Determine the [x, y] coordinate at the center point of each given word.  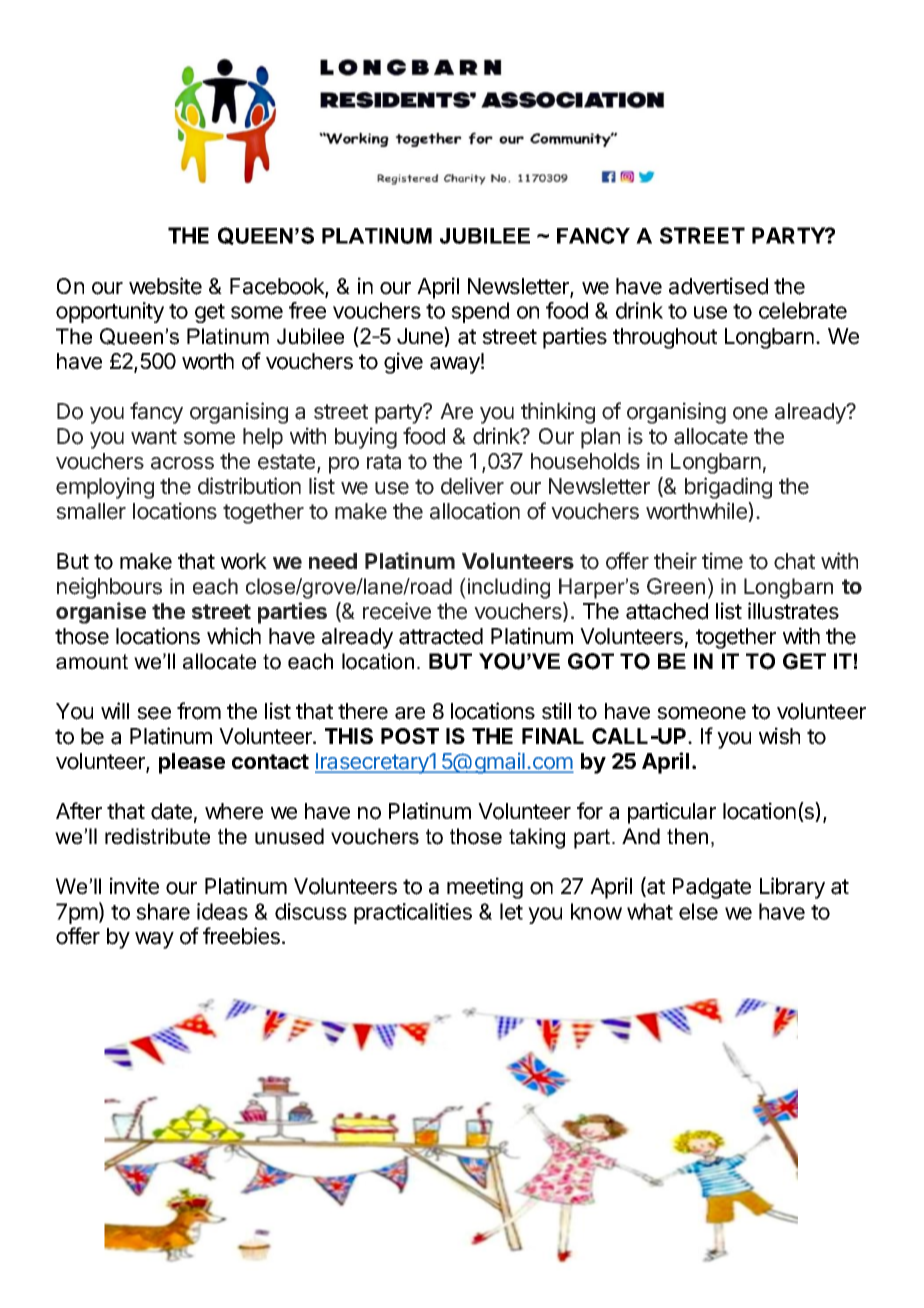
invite [134, 886]
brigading [728, 488]
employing [105, 488]
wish [779, 736]
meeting [485, 888]
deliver [472, 486]
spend [480, 312]
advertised [718, 286]
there [363, 711]
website [165, 286]
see [154, 713]
